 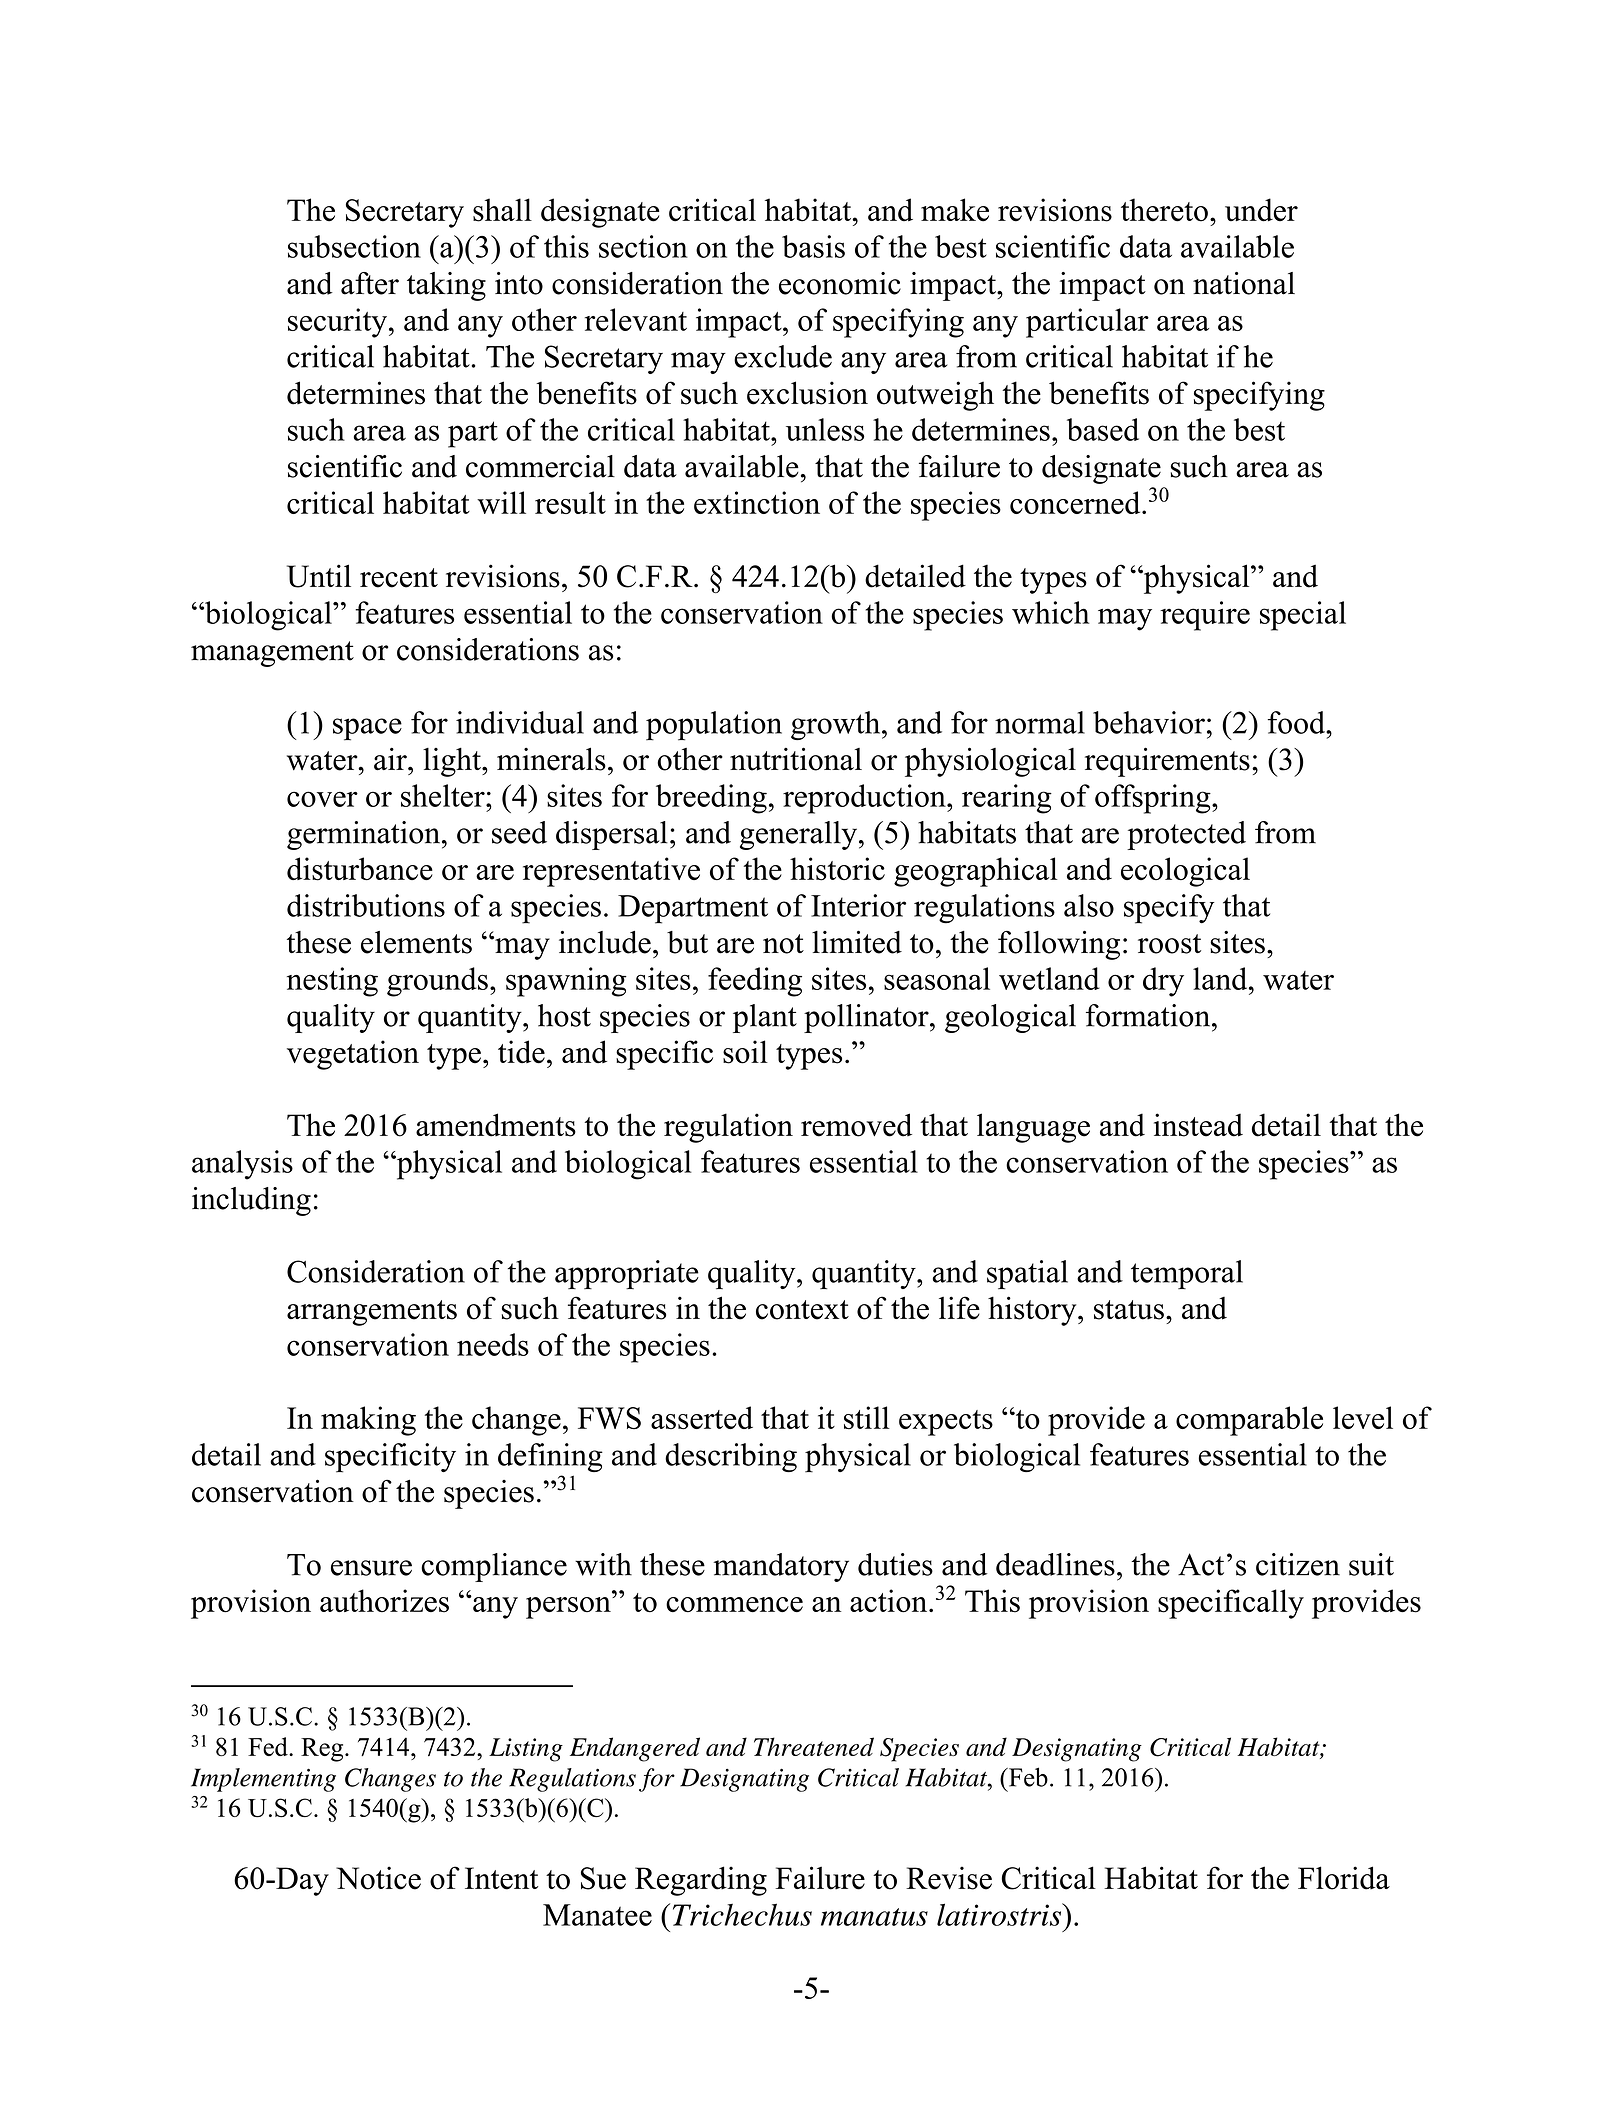 I want to click on Notice, so click(x=378, y=1878).
